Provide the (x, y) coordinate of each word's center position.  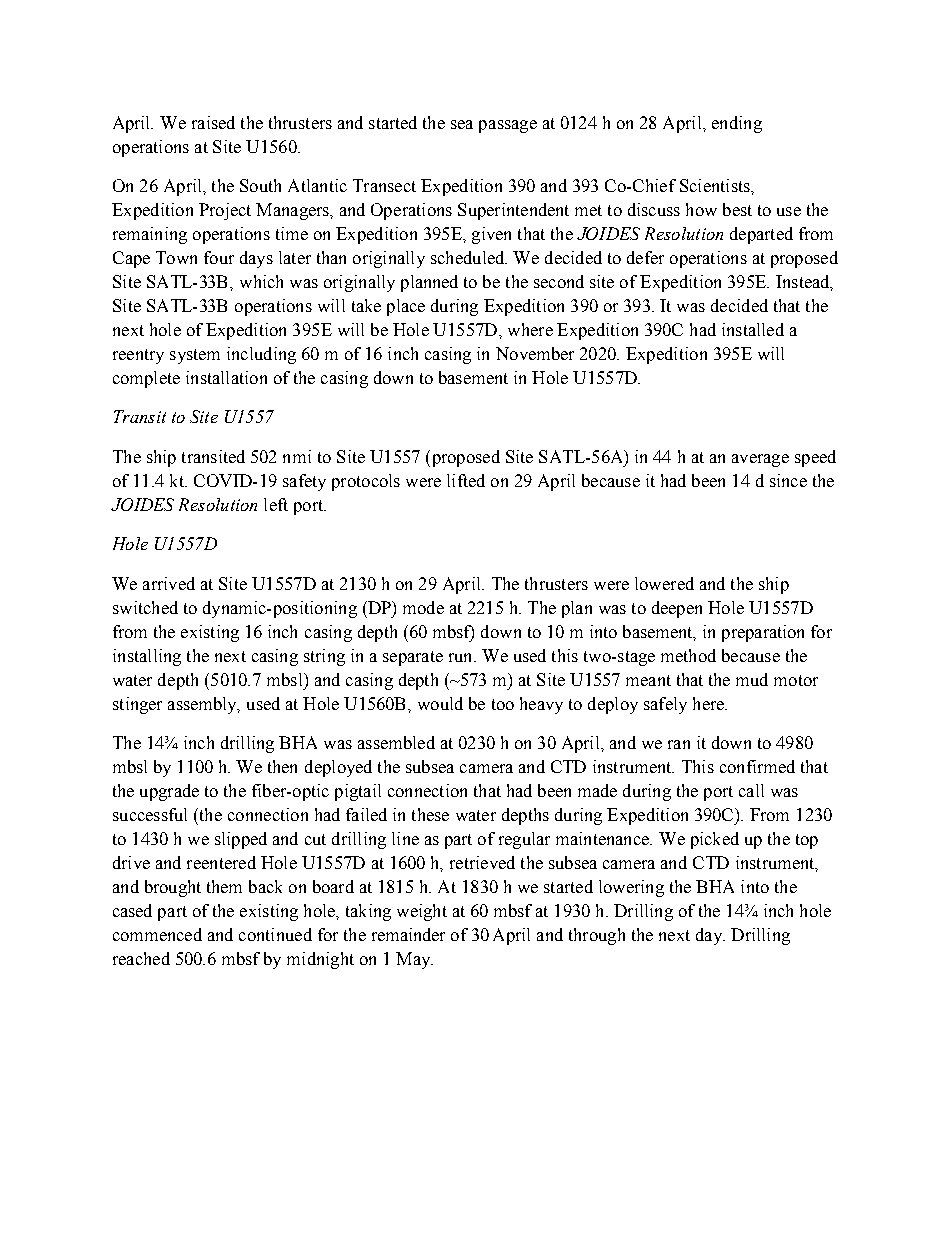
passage (508, 126)
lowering (631, 888)
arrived (169, 583)
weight (422, 912)
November (535, 353)
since (788, 480)
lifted (466, 480)
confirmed (757, 766)
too (503, 704)
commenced (157, 934)
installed (753, 329)
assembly (203, 705)
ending (737, 124)
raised (213, 122)
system (195, 356)
